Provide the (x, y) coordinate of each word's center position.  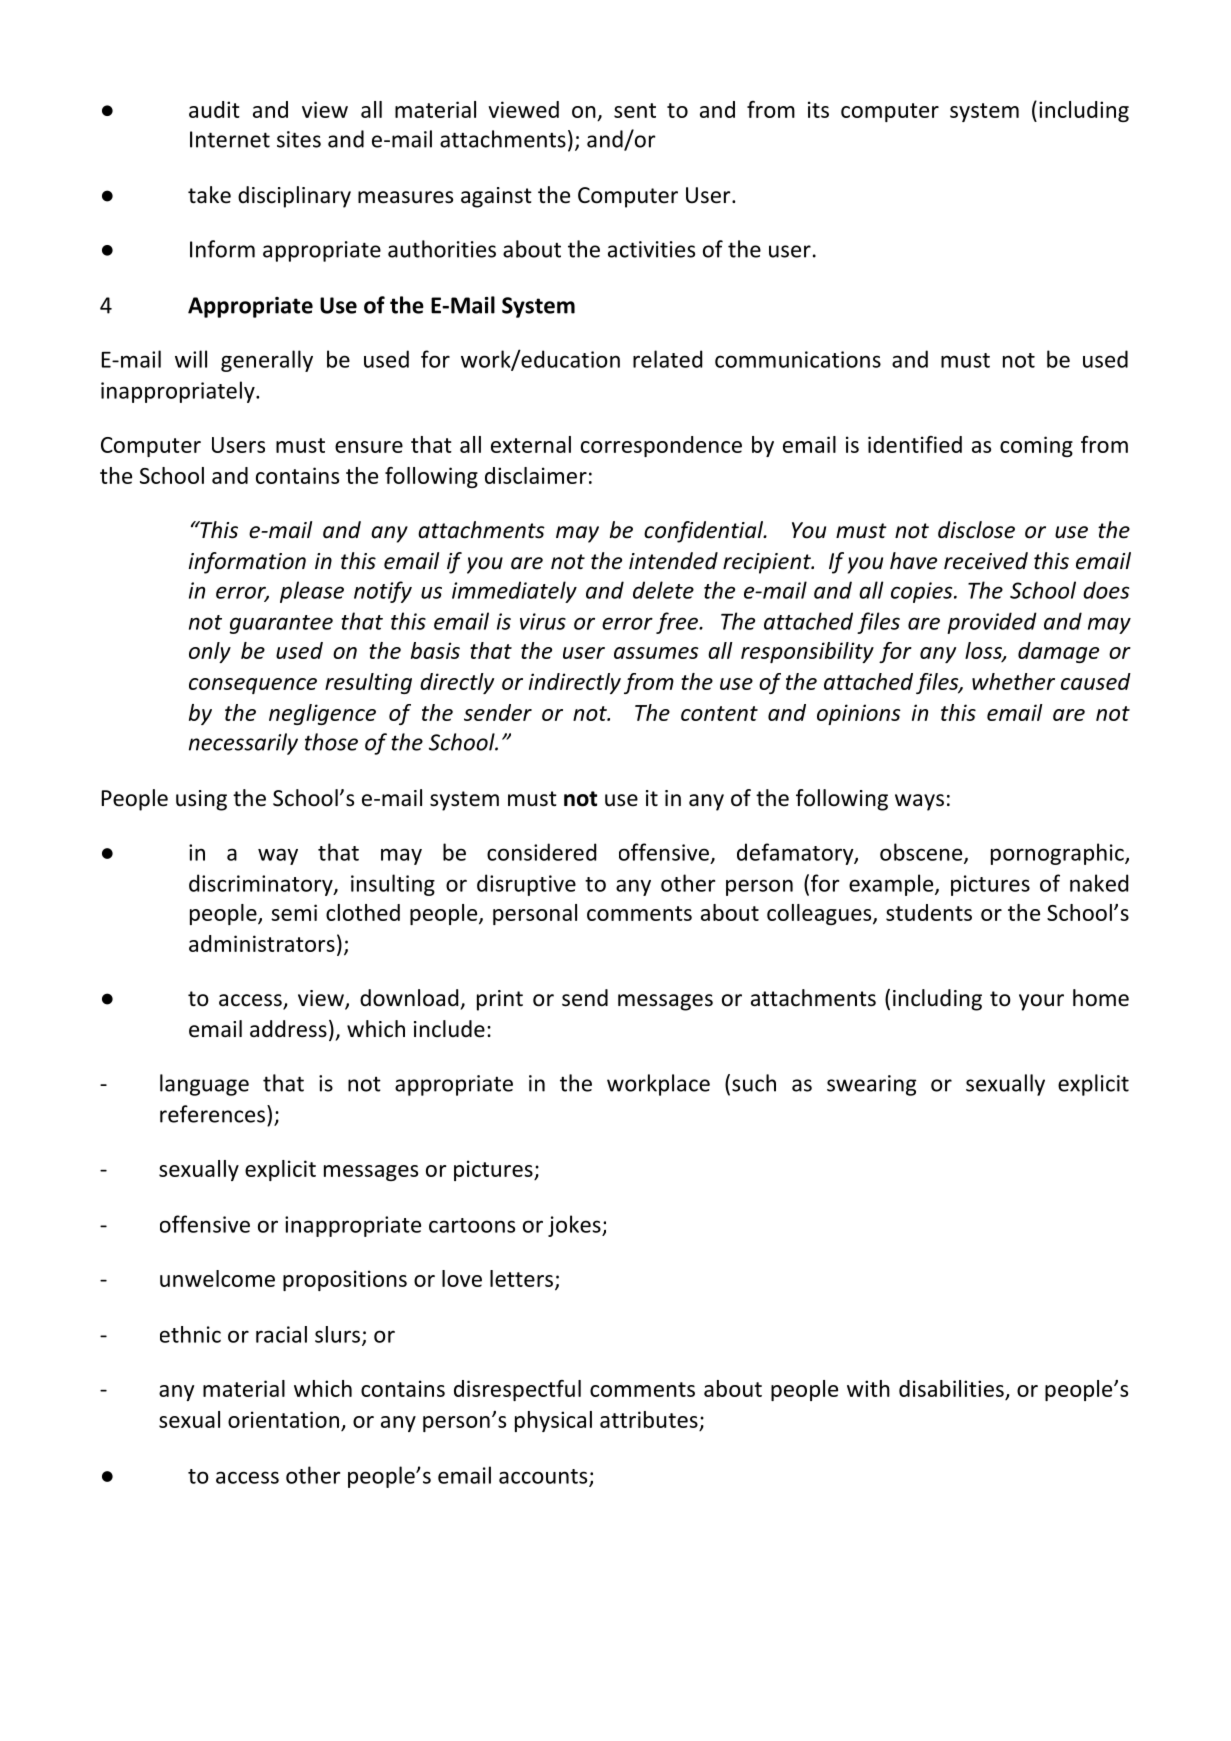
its (818, 109)
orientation (283, 1419)
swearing (871, 1085)
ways (919, 802)
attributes (649, 1419)
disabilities (951, 1388)
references (212, 1114)
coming (1036, 446)
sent (635, 110)
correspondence (661, 446)
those (331, 742)
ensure (369, 447)
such (754, 1083)
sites (299, 139)
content (719, 713)
